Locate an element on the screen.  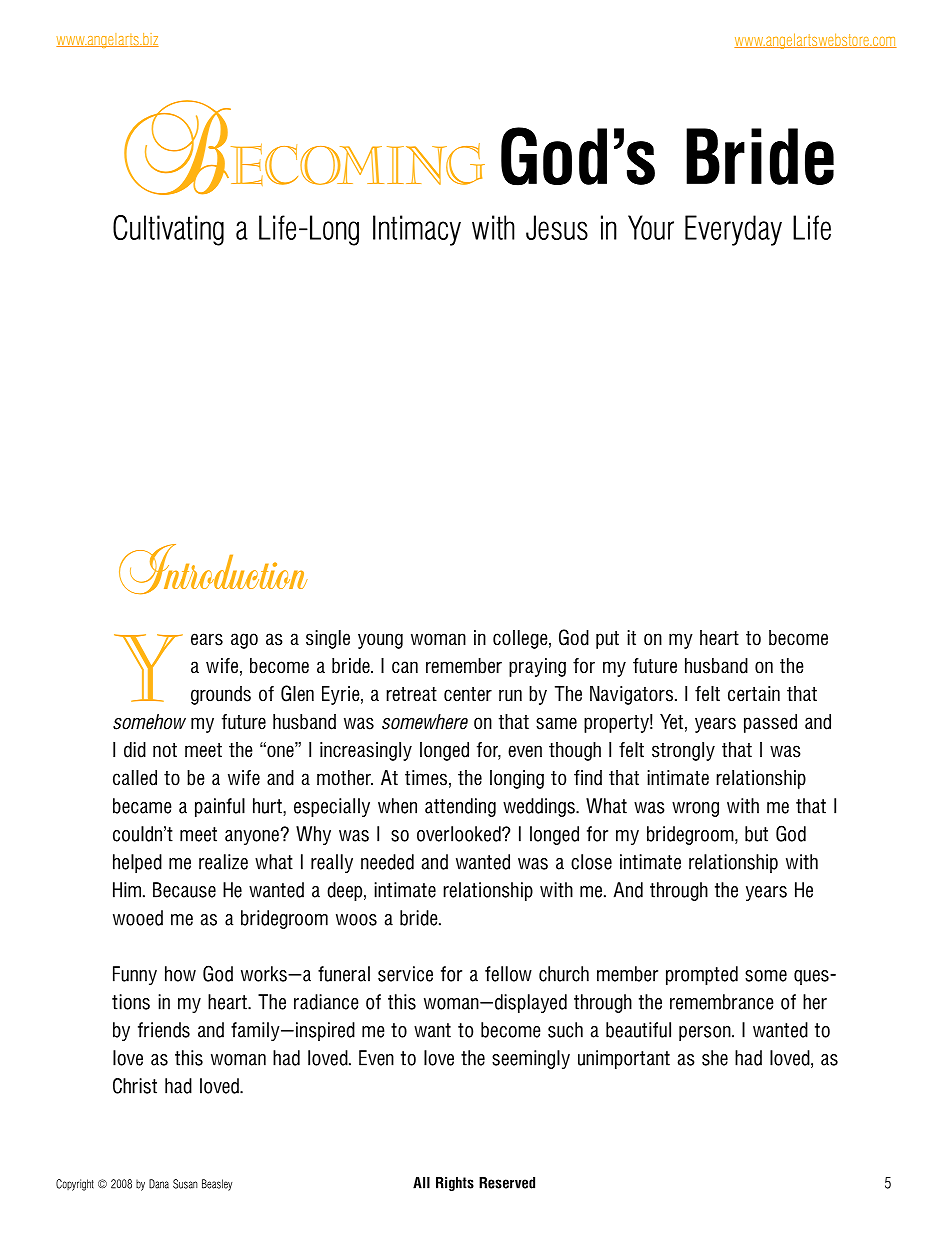
service is located at coordinates (405, 974).
